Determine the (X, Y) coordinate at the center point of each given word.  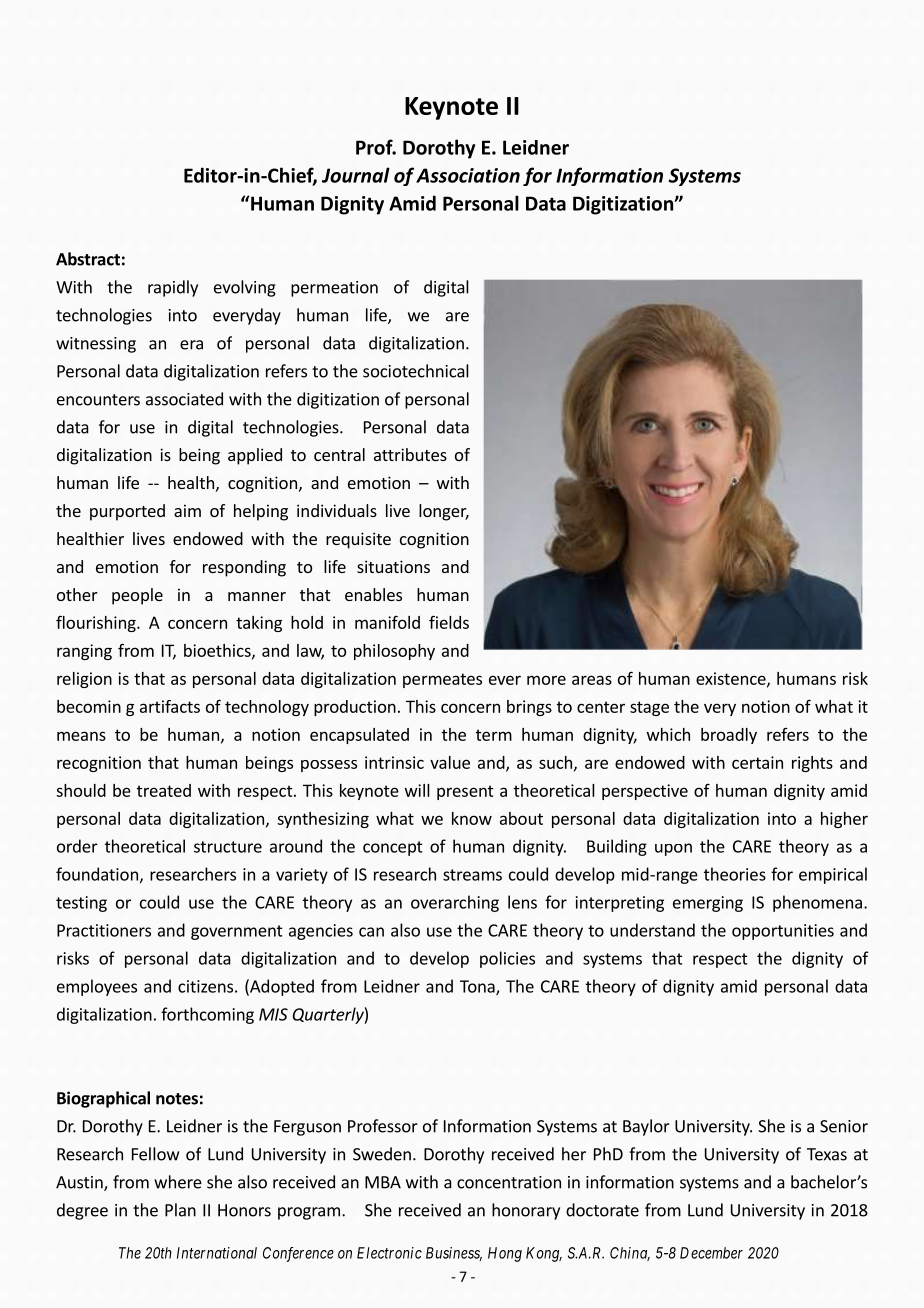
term (494, 735)
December (711, 1253)
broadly (729, 736)
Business (454, 1254)
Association (468, 175)
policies (507, 959)
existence (732, 679)
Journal (356, 175)
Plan (180, 1210)
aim (187, 510)
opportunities (783, 932)
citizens (205, 986)
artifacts (170, 706)
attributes (410, 454)
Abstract (88, 259)
